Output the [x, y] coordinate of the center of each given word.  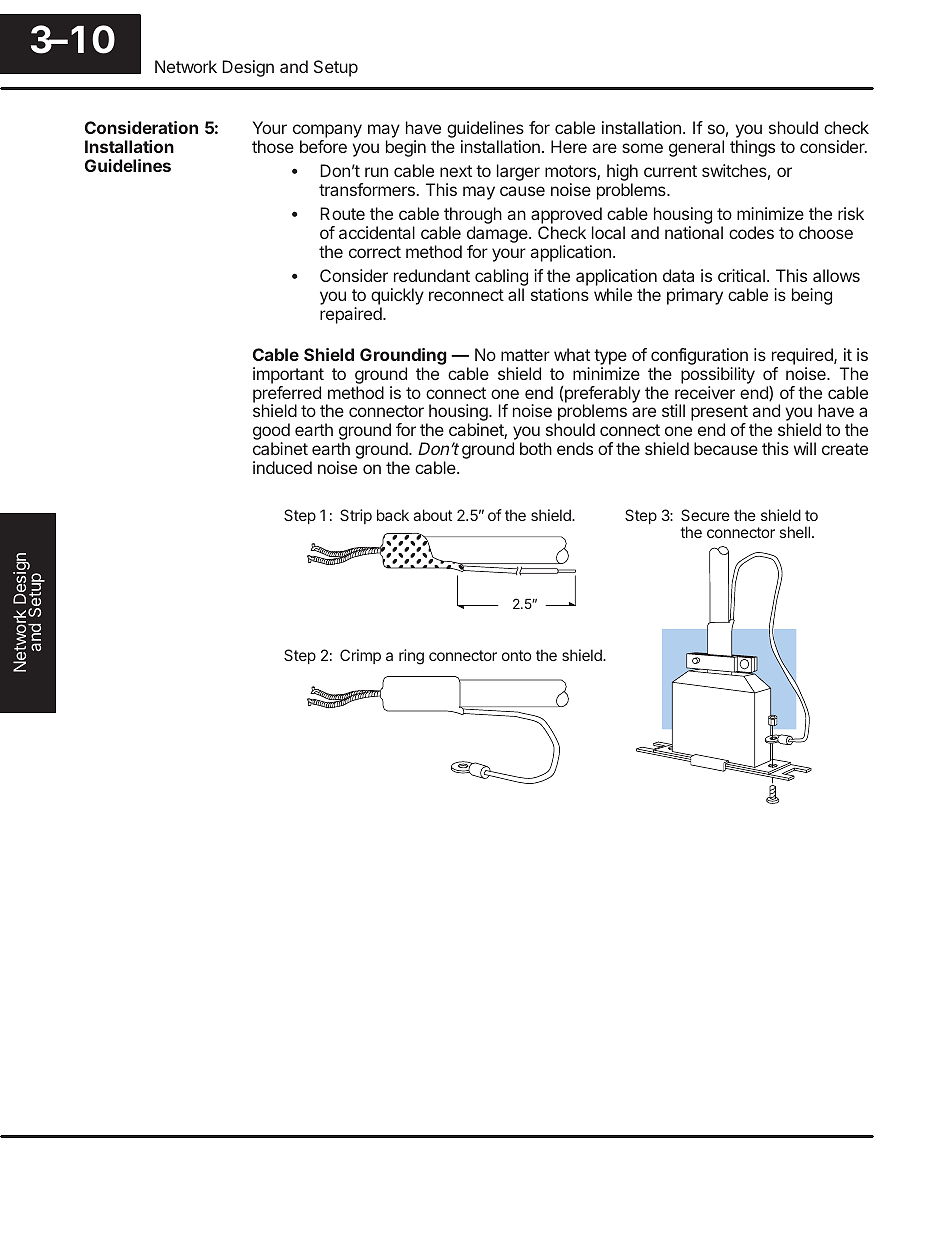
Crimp [360, 656]
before [323, 146]
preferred [287, 395]
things [752, 148]
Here [569, 146]
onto [517, 655]
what [572, 354]
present [719, 414]
